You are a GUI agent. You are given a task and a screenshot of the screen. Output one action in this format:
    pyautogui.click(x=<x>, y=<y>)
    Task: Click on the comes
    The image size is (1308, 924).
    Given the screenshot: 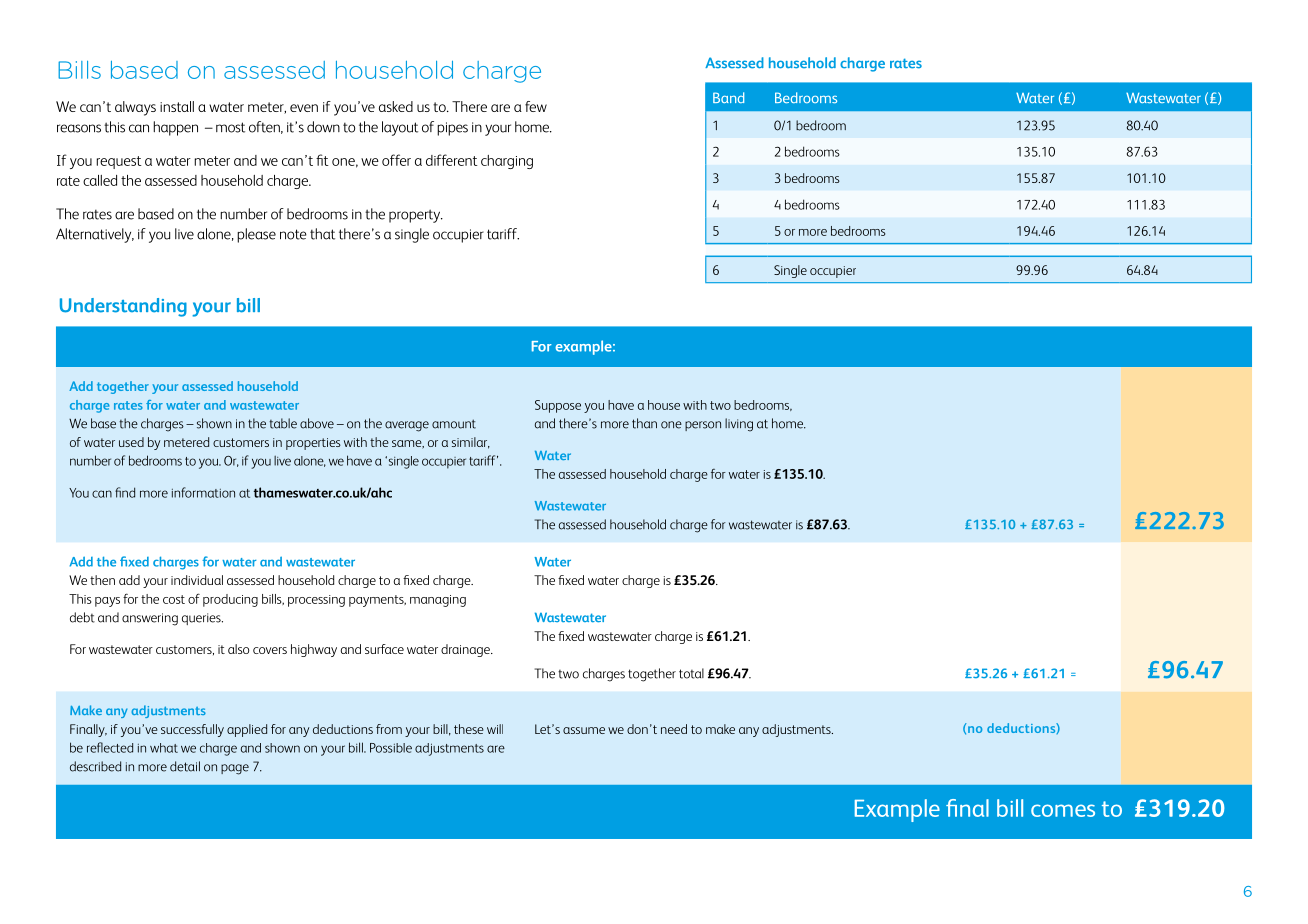 What is the action you would take?
    pyautogui.click(x=1063, y=810)
